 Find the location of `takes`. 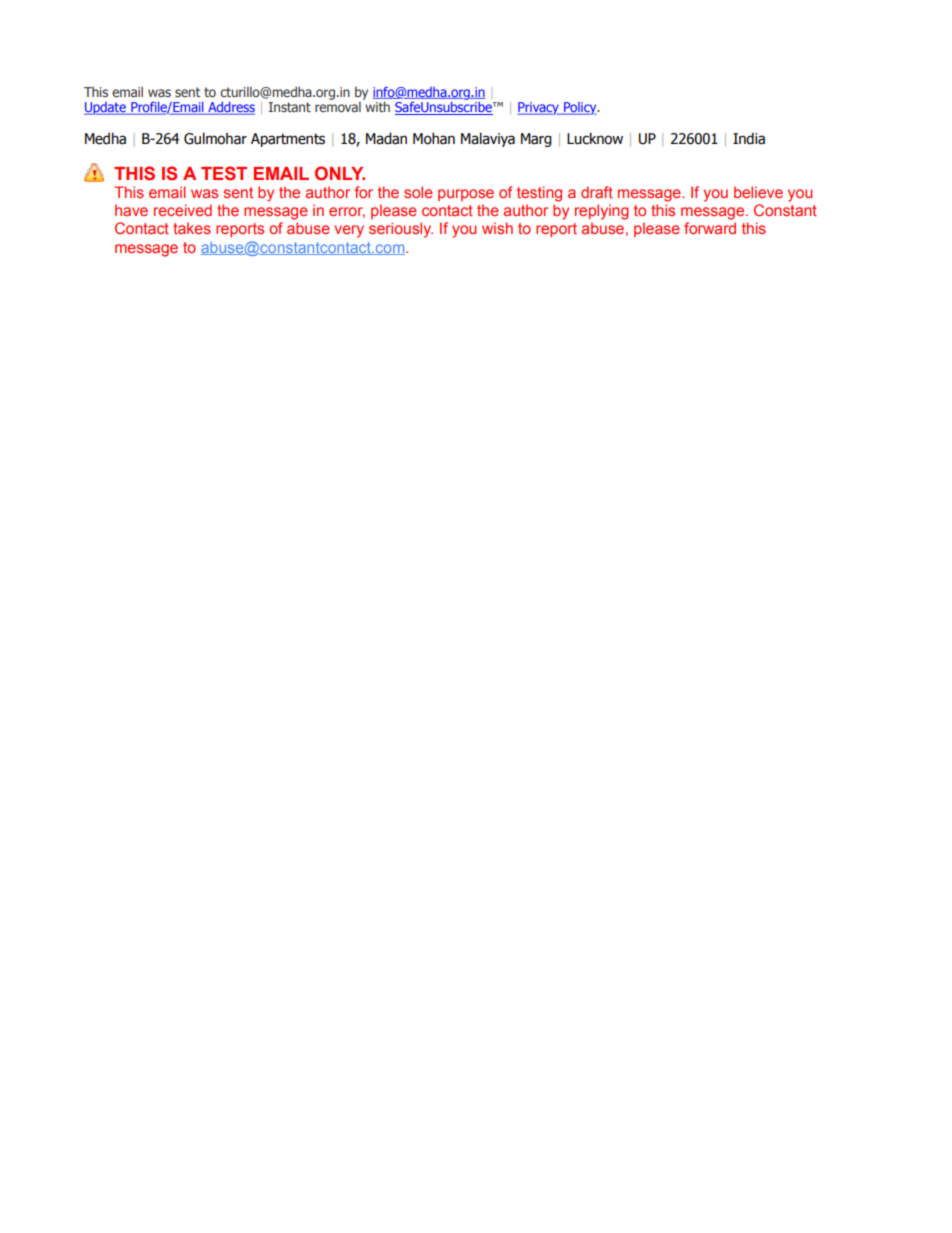

takes is located at coordinates (192, 228).
